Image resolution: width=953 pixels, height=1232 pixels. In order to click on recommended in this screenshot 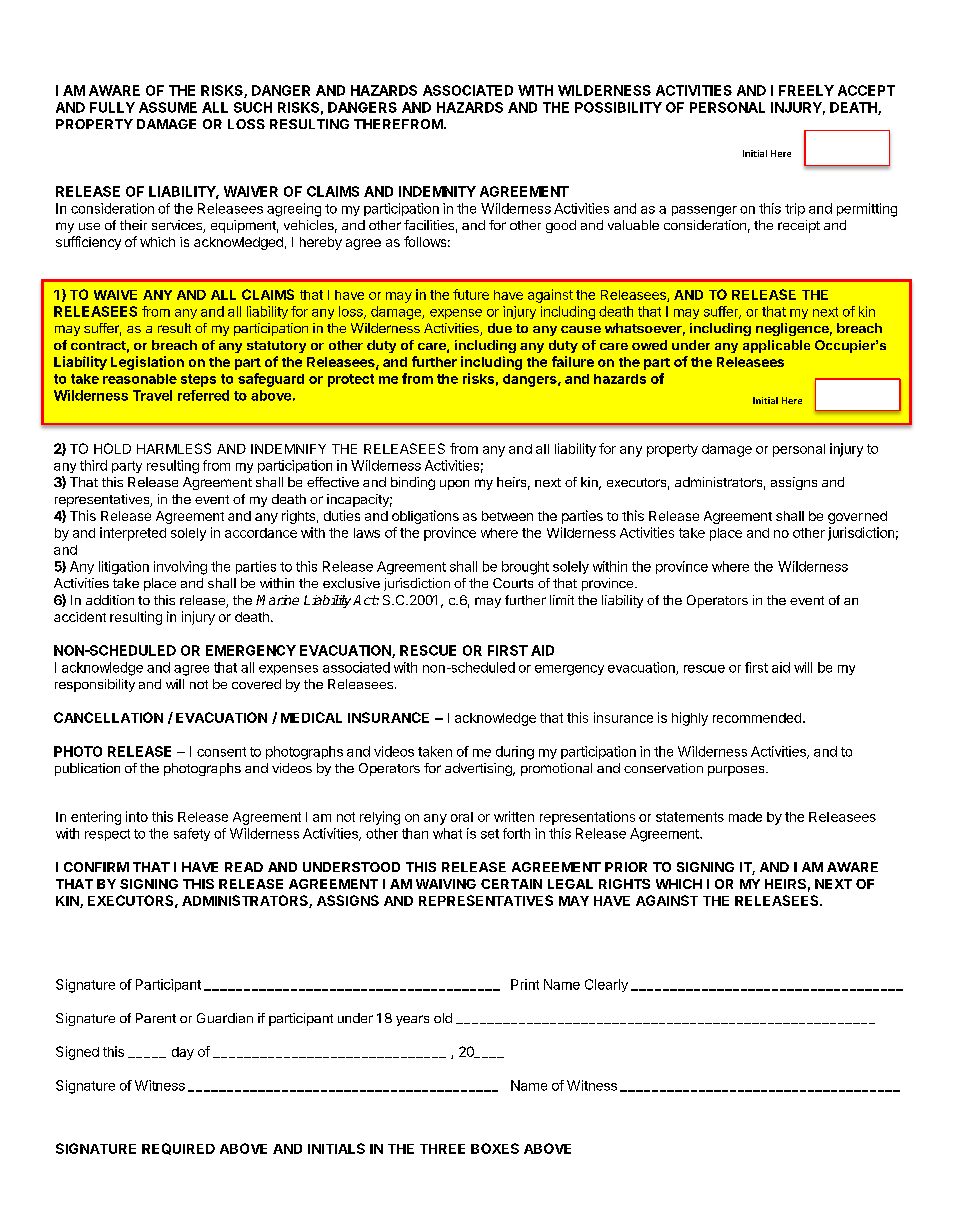, I will do `click(757, 718)`.
